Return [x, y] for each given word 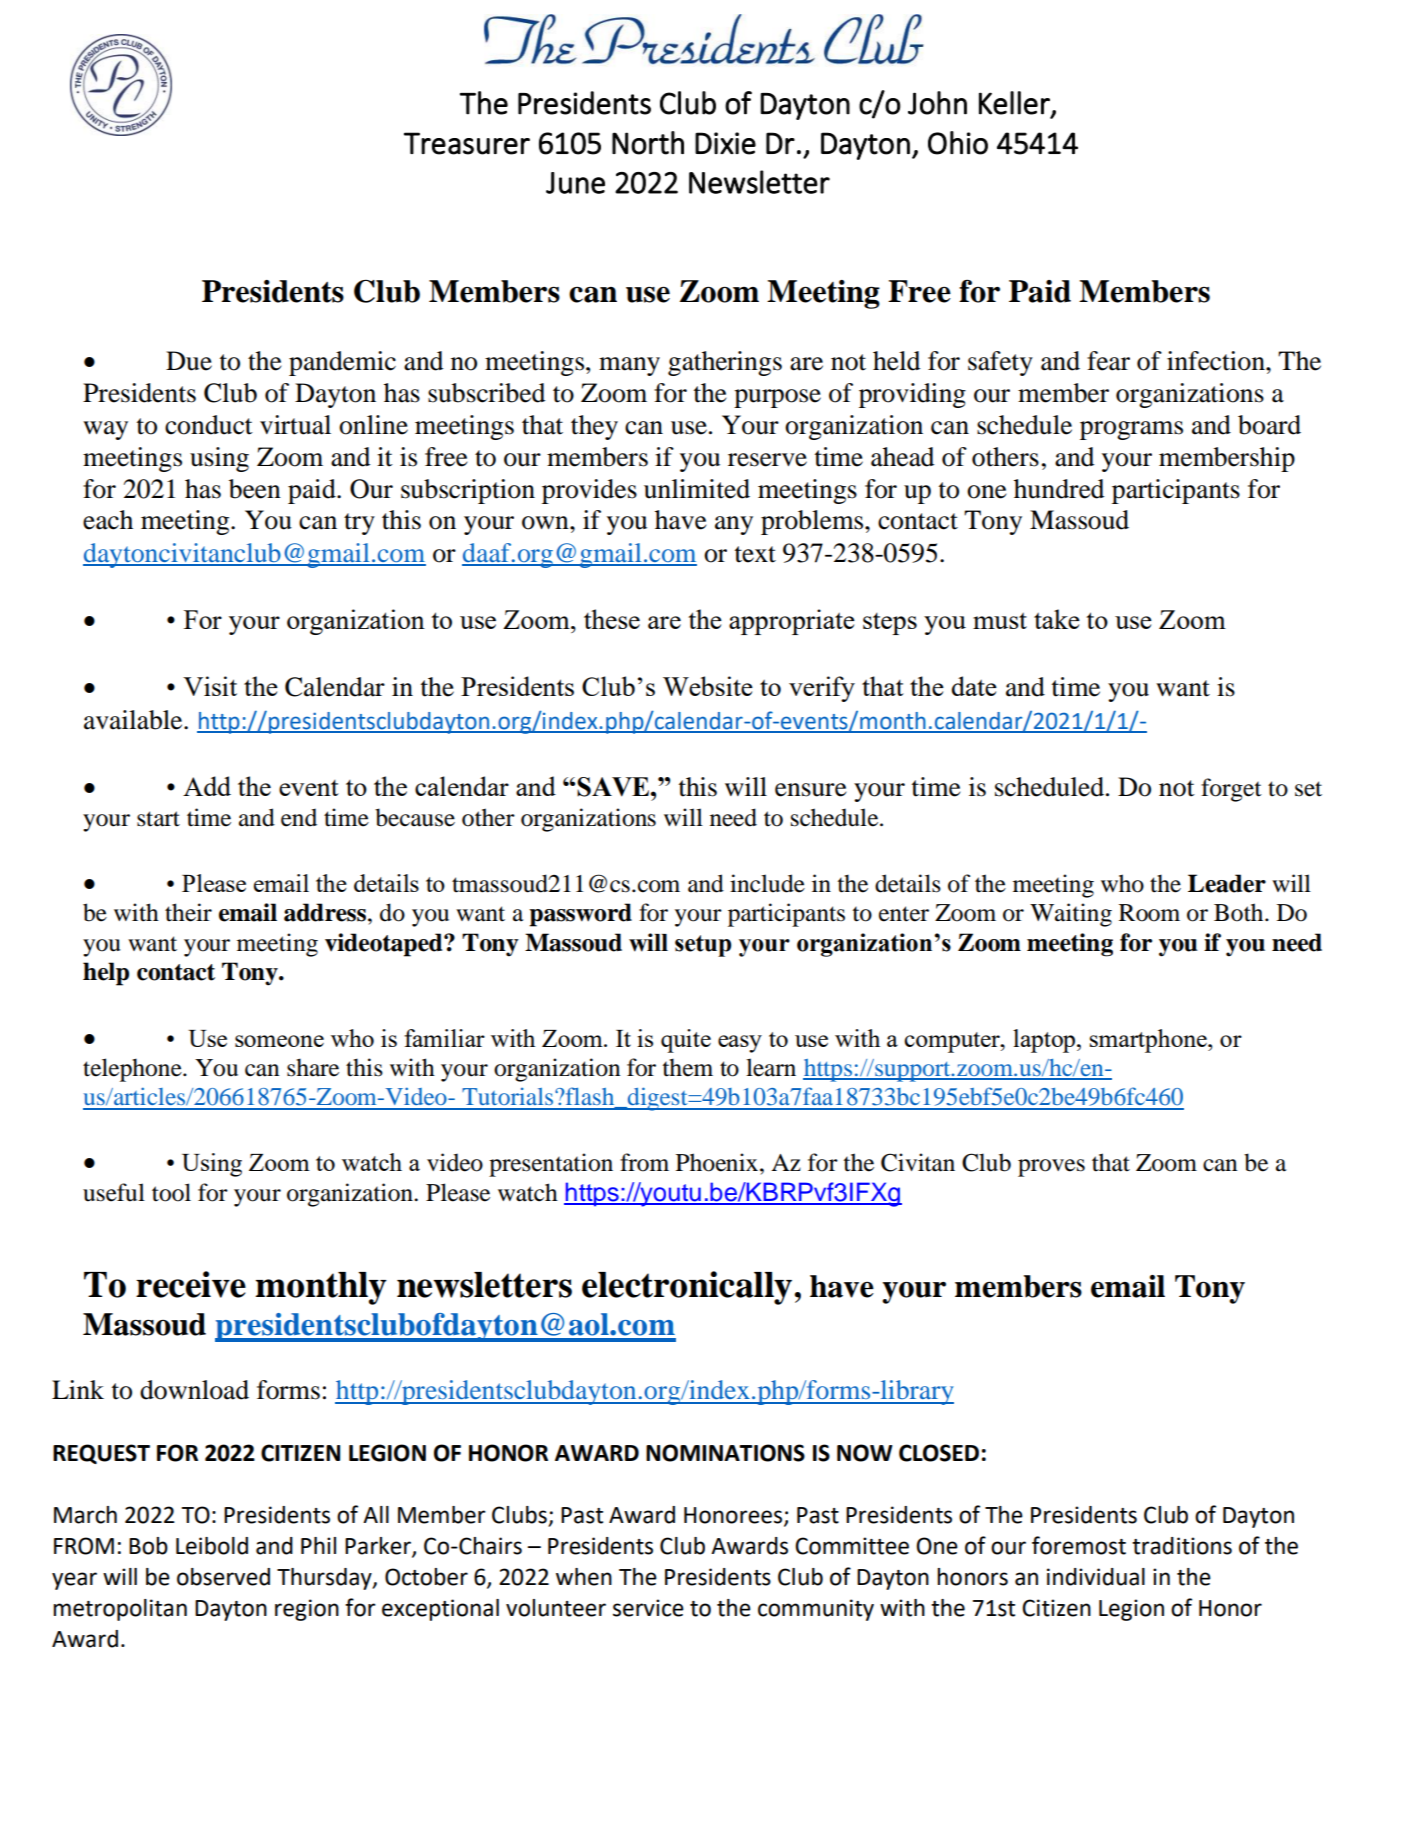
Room [1149, 913]
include [767, 883]
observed [223, 1577]
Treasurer [467, 143]
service [648, 1608]
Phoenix [718, 1162]
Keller [1015, 103]
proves [1051, 1168]
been [255, 489]
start [158, 819]
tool [171, 1192]
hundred [1059, 489]
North [648, 143]
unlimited [697, 489]
